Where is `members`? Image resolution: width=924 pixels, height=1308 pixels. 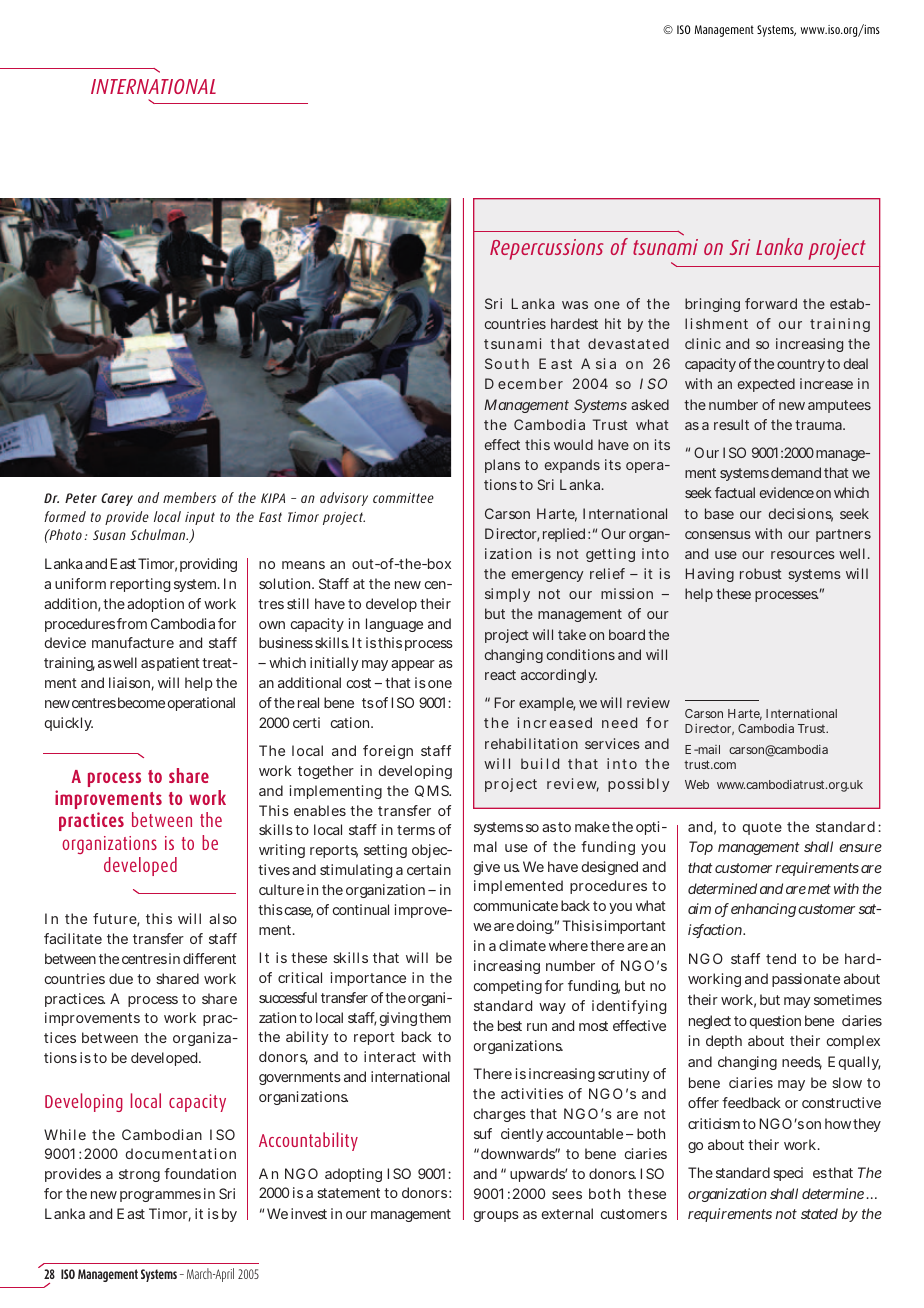
members is located at coordinates (189, 497).
